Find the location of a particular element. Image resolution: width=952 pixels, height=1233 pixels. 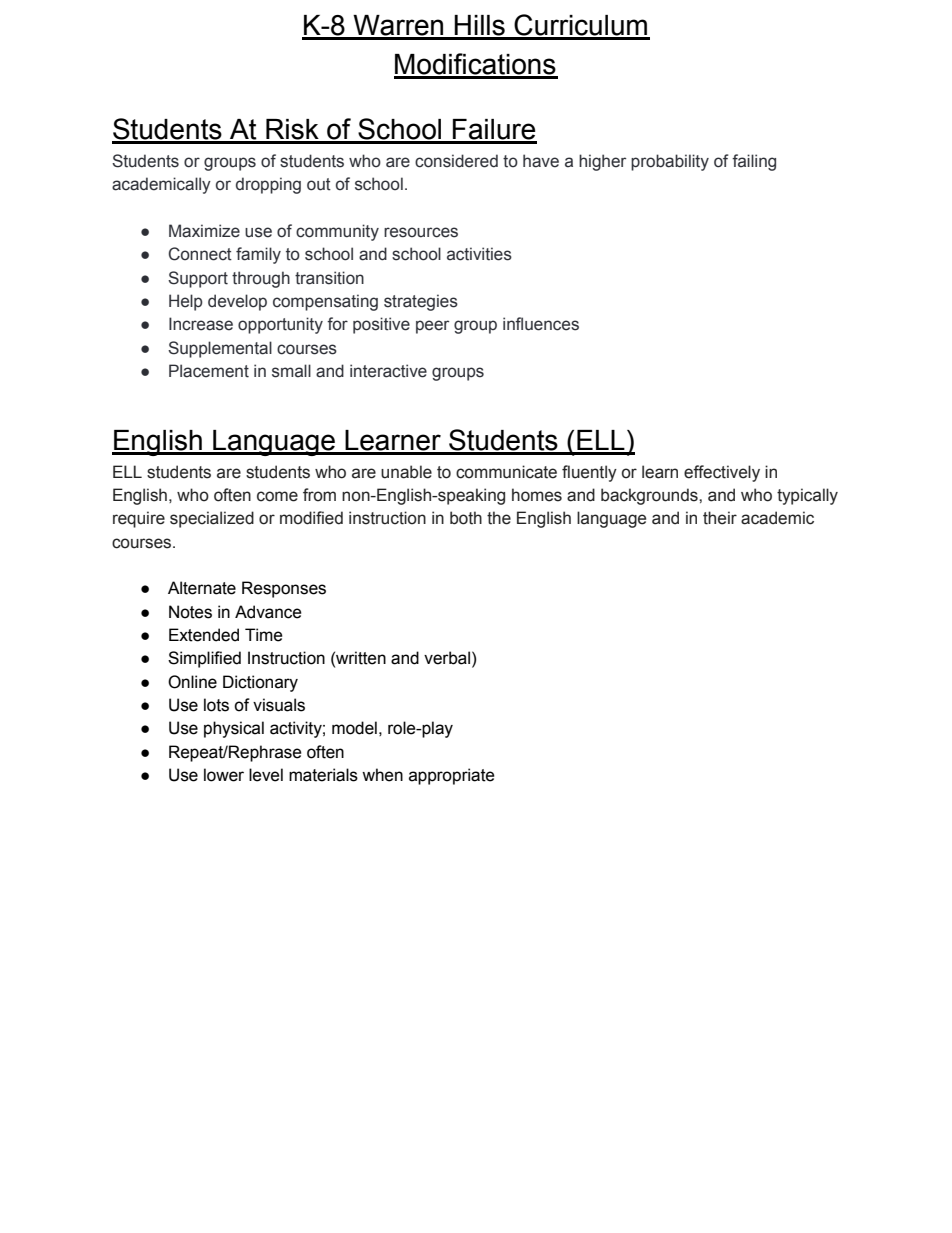

effectively is located at coordinates (722, 473).
